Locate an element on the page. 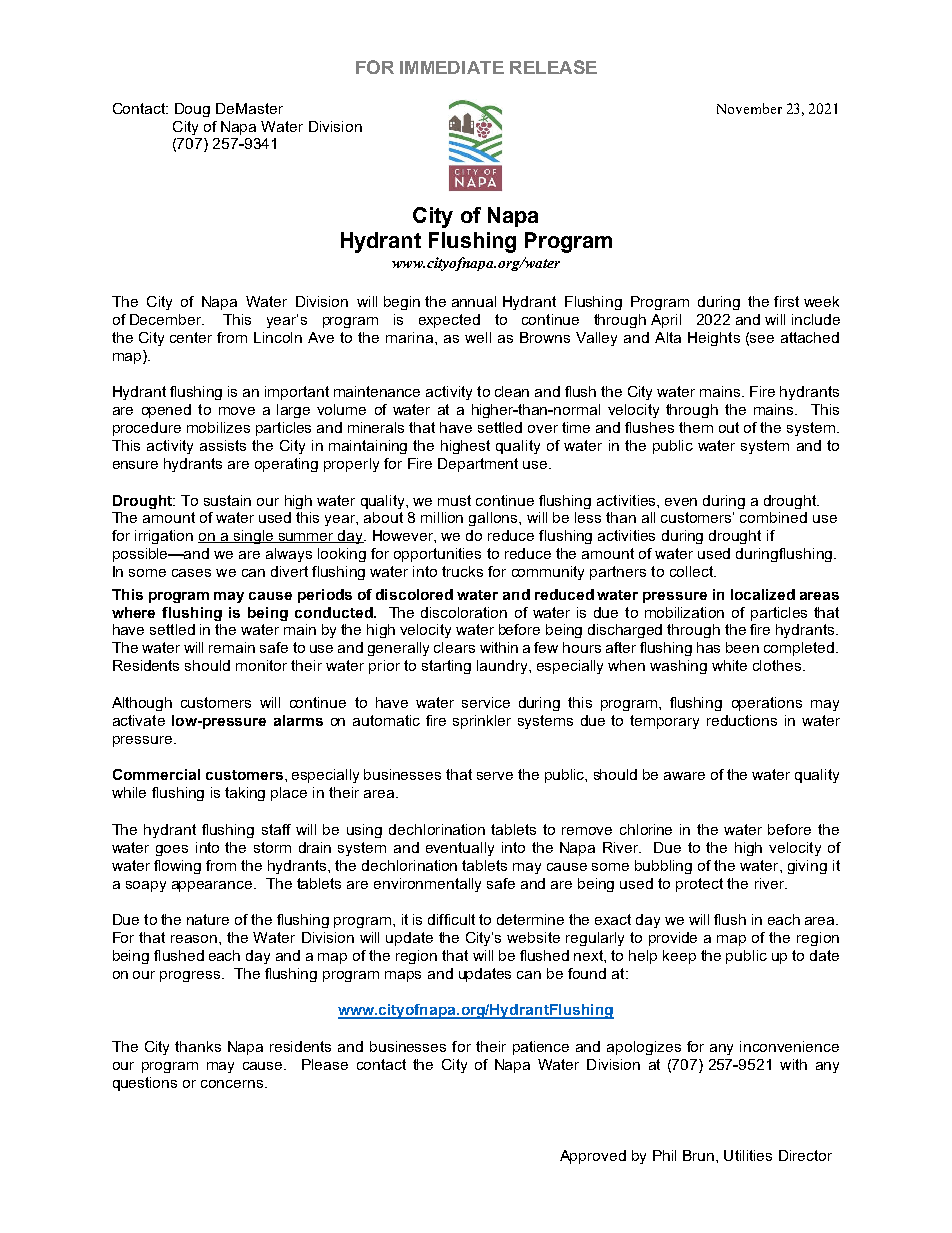 The width and height of the document is (952, 1233). Heights is located at coordinates (714, 339).
